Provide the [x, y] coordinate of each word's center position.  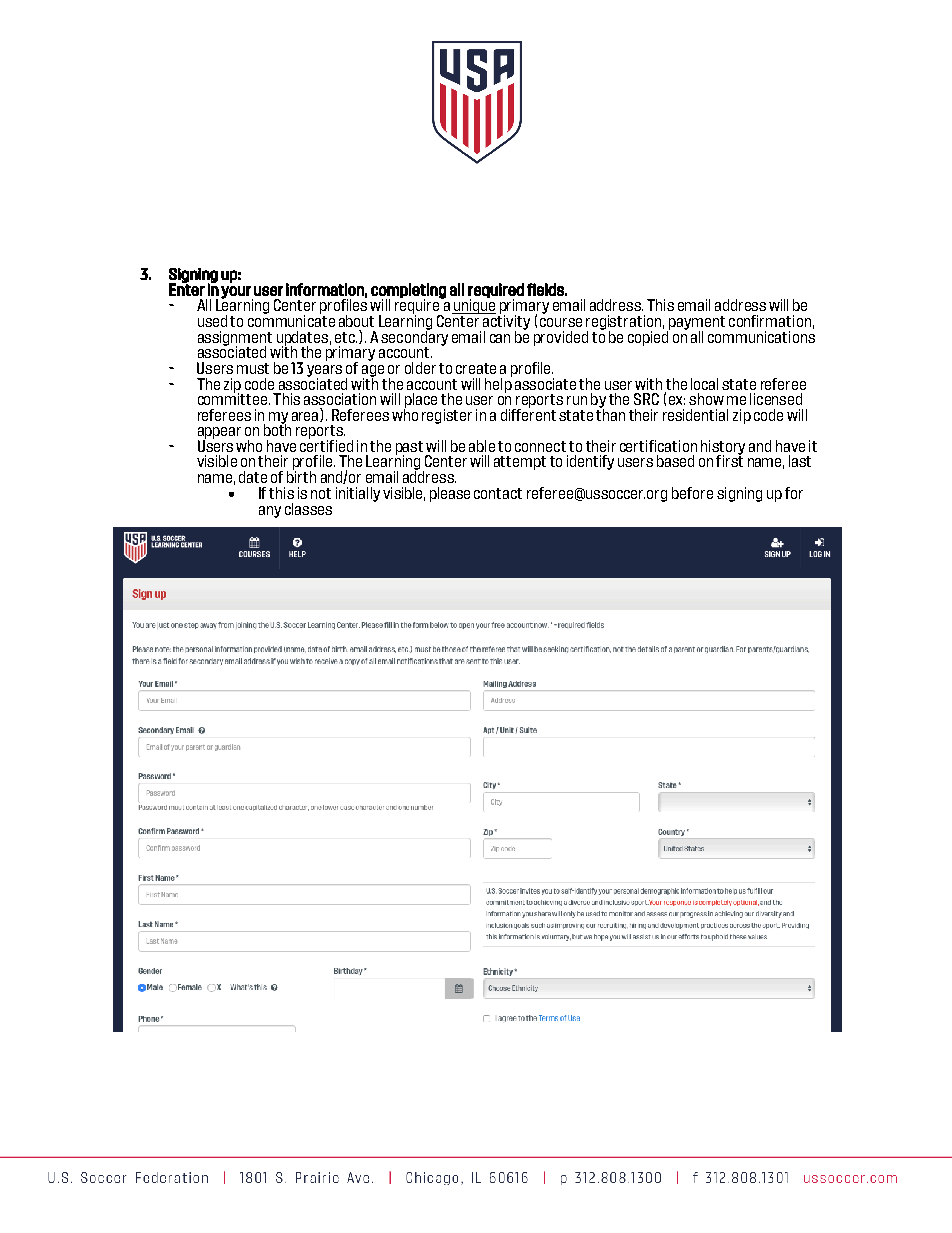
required [496, 291]
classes [308, 509]
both [277, 429]
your [237, 293]
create [476, 368]
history [723, 448]
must [253, 368]
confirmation [770, 321]
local [704, 384]
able [482, 446]
